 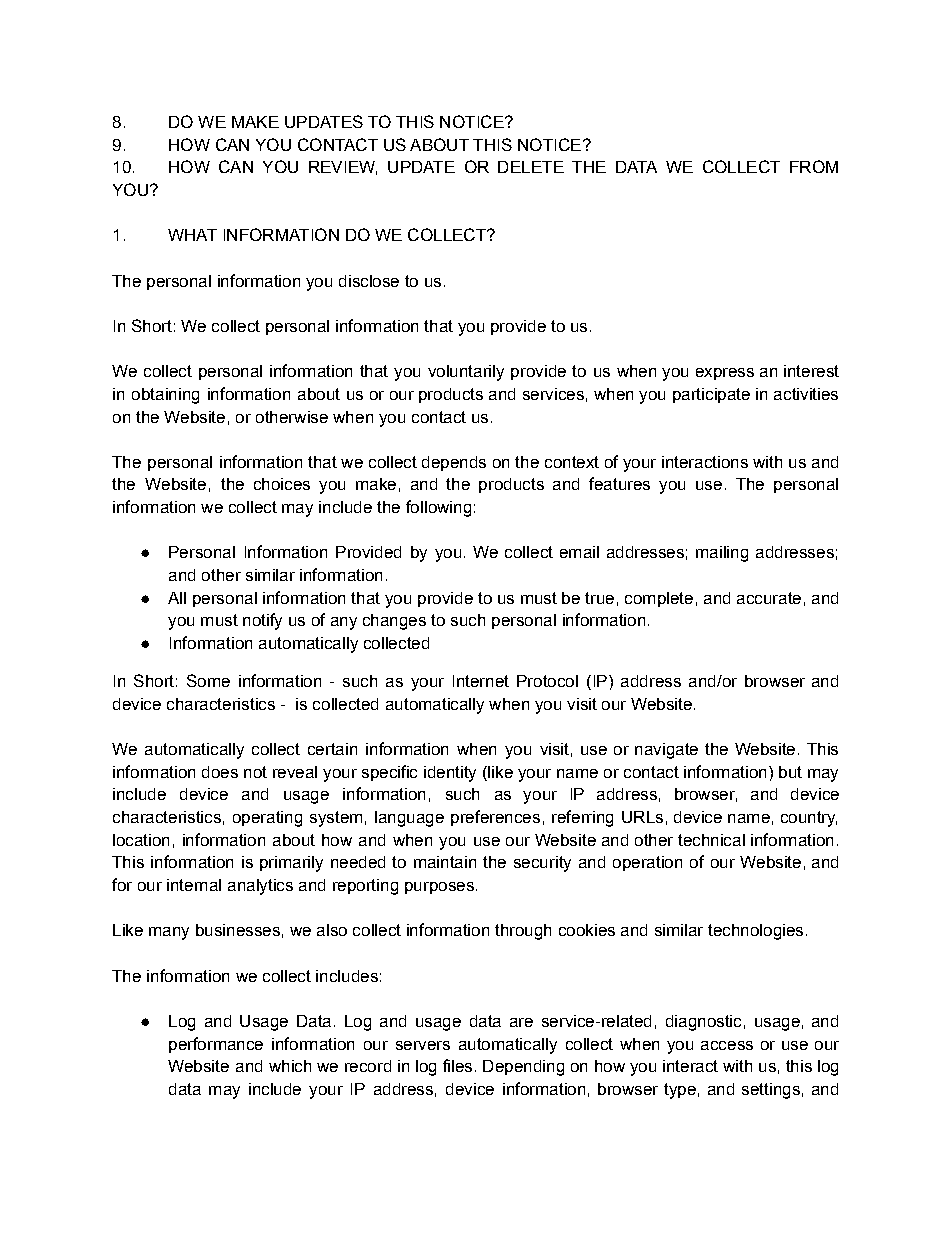 I want to click on DELETE, so click(x=531, y=167).
